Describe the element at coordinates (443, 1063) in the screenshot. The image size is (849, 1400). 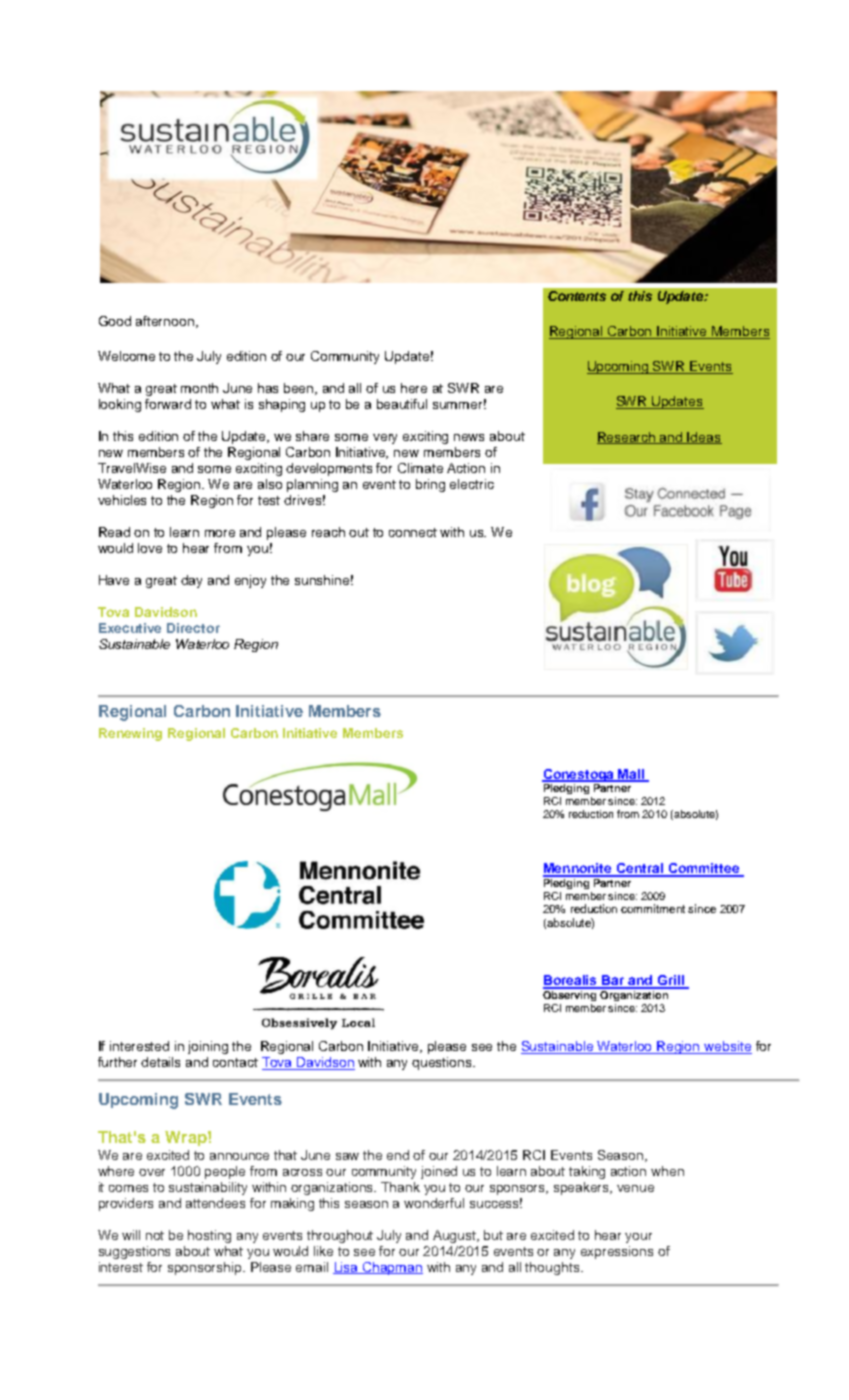
I see `questions` at that location.
